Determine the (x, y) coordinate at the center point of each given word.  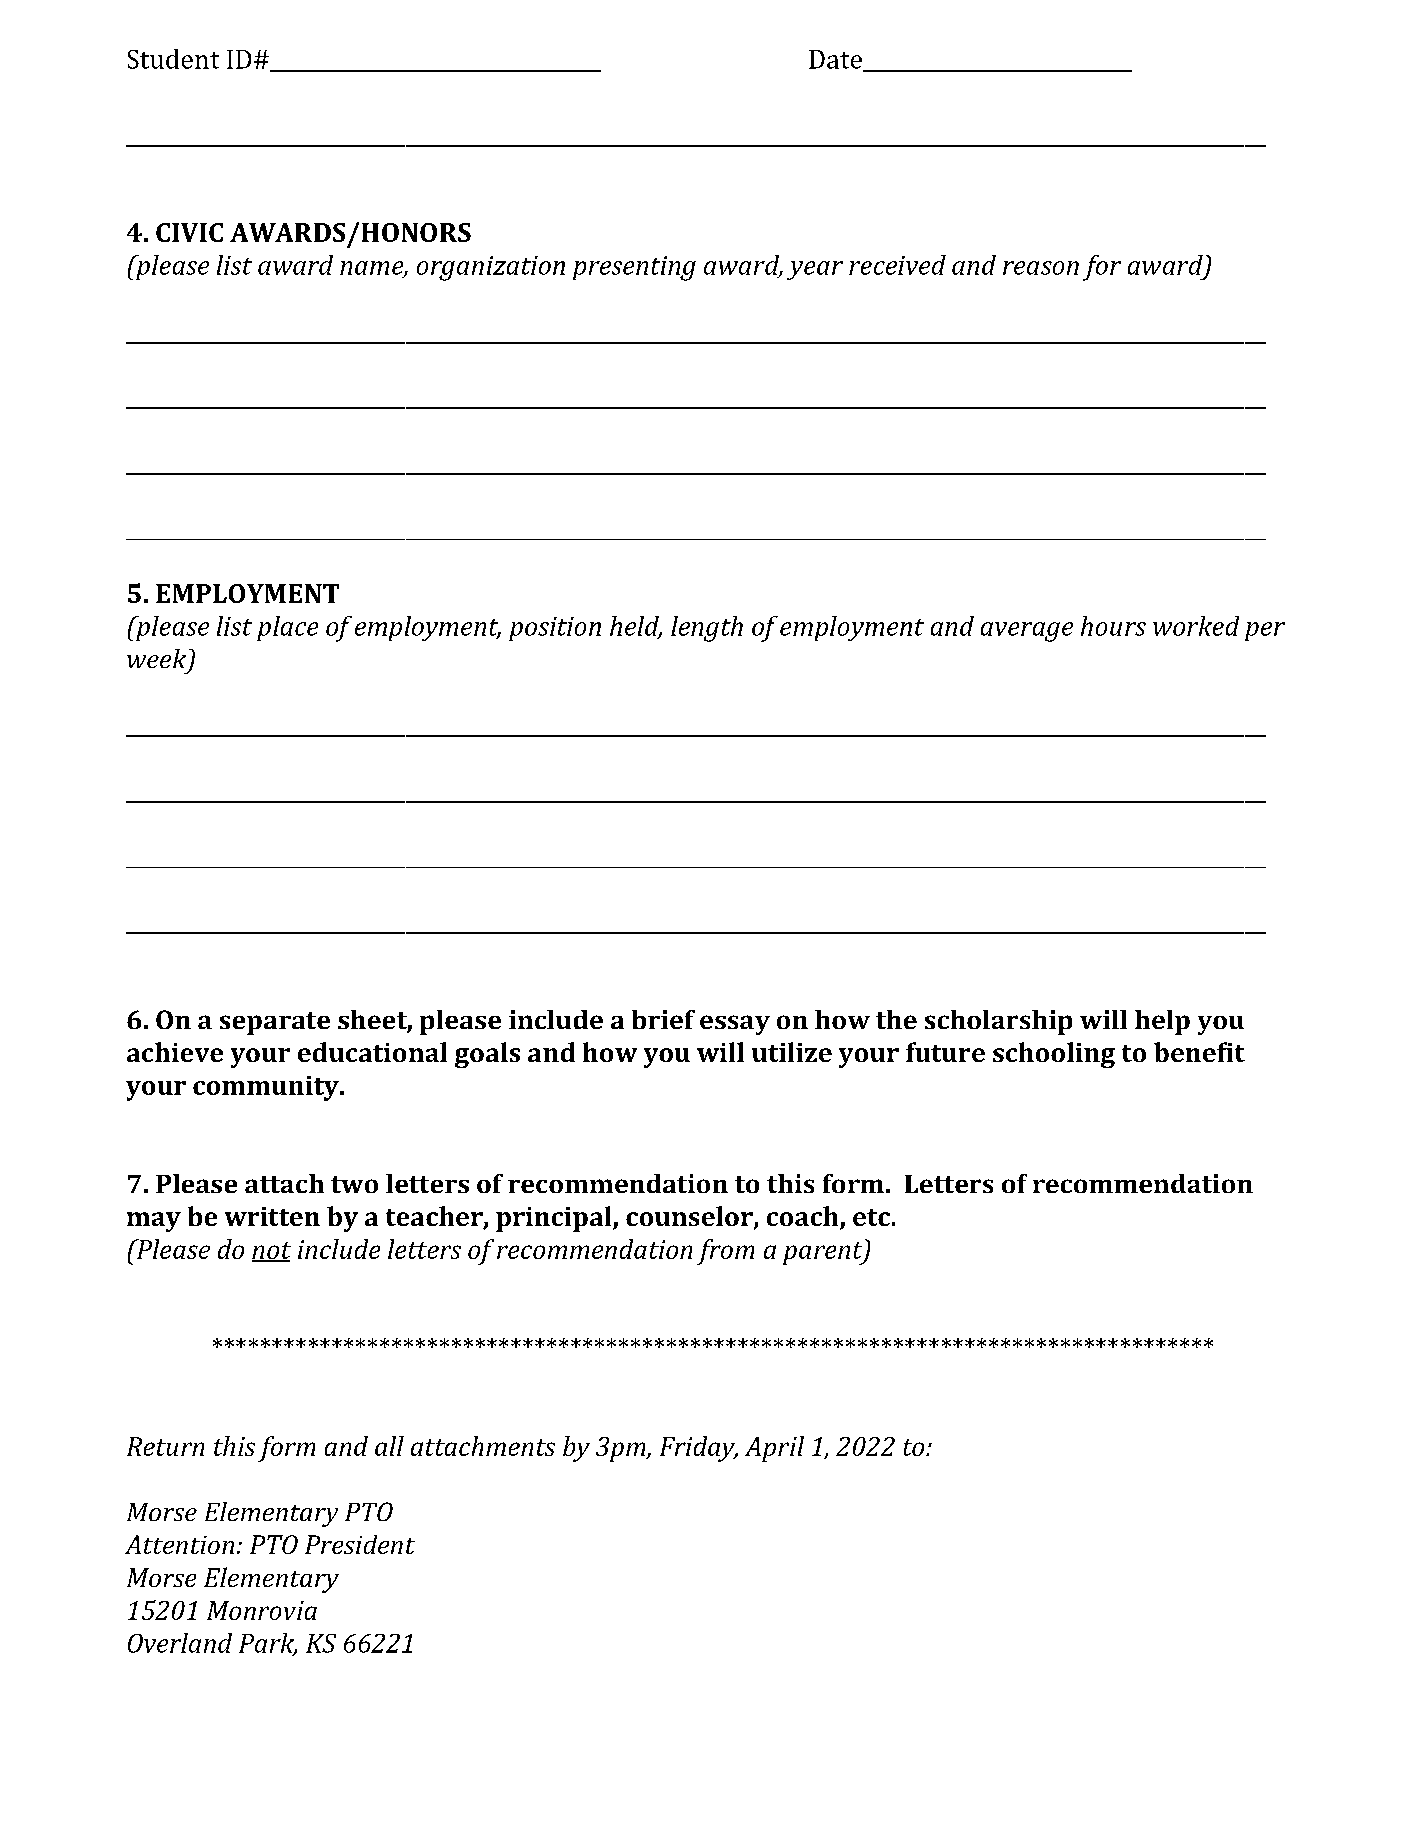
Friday (698, 1449)
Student (173, 59)
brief (663, 1019)
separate (275, 1023)
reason (1041, 268)
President (360, 1544)
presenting (634, 268)
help (1162, 1022)
